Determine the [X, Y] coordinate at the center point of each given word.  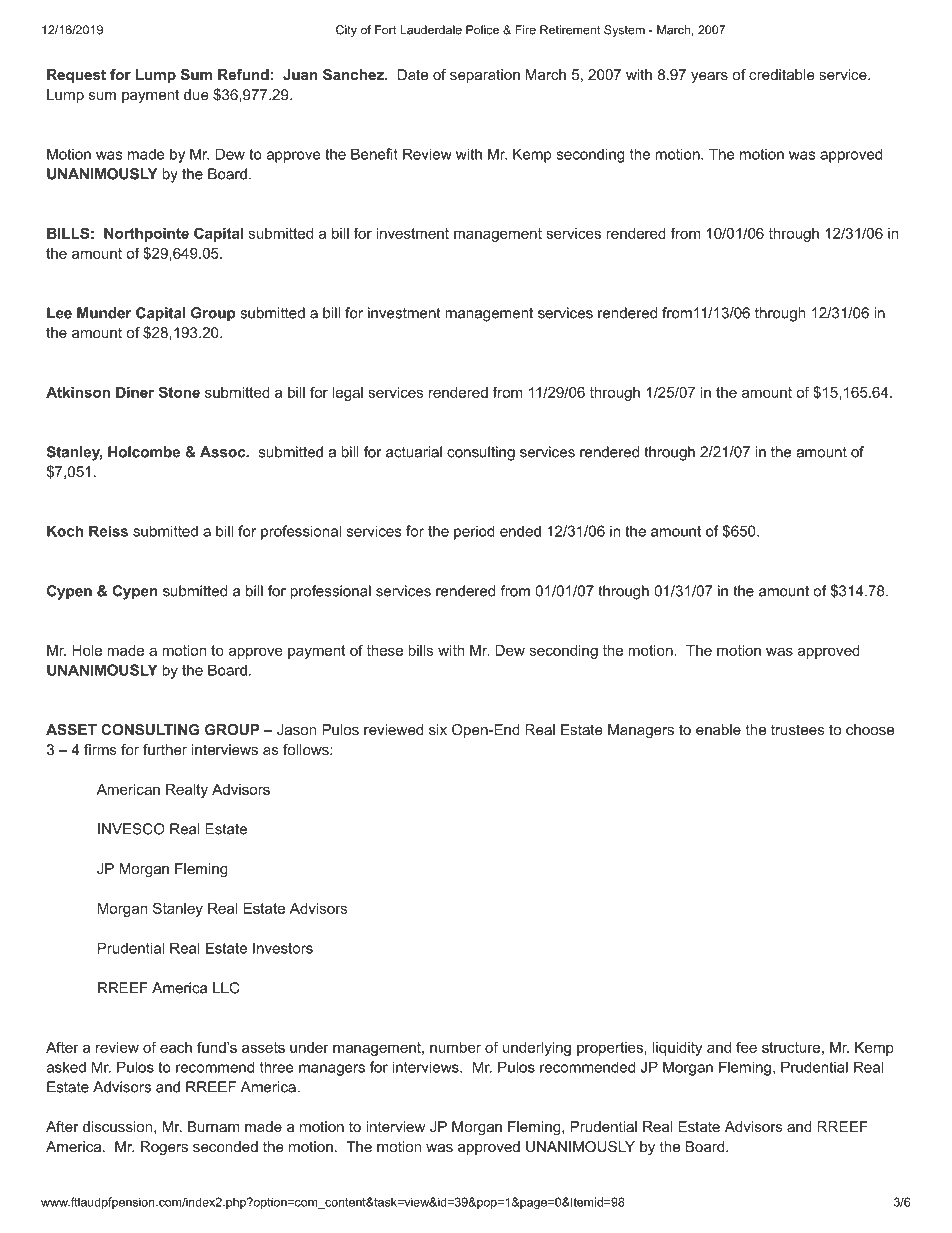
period [474, 532]
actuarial [414, 452]
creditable [782, 74]
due [196, 94]
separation [485, 76]
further [165, 749]
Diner [135, 392]
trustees [798, 729]
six [438, 729]
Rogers [164, 1148]
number [455, 1047]
